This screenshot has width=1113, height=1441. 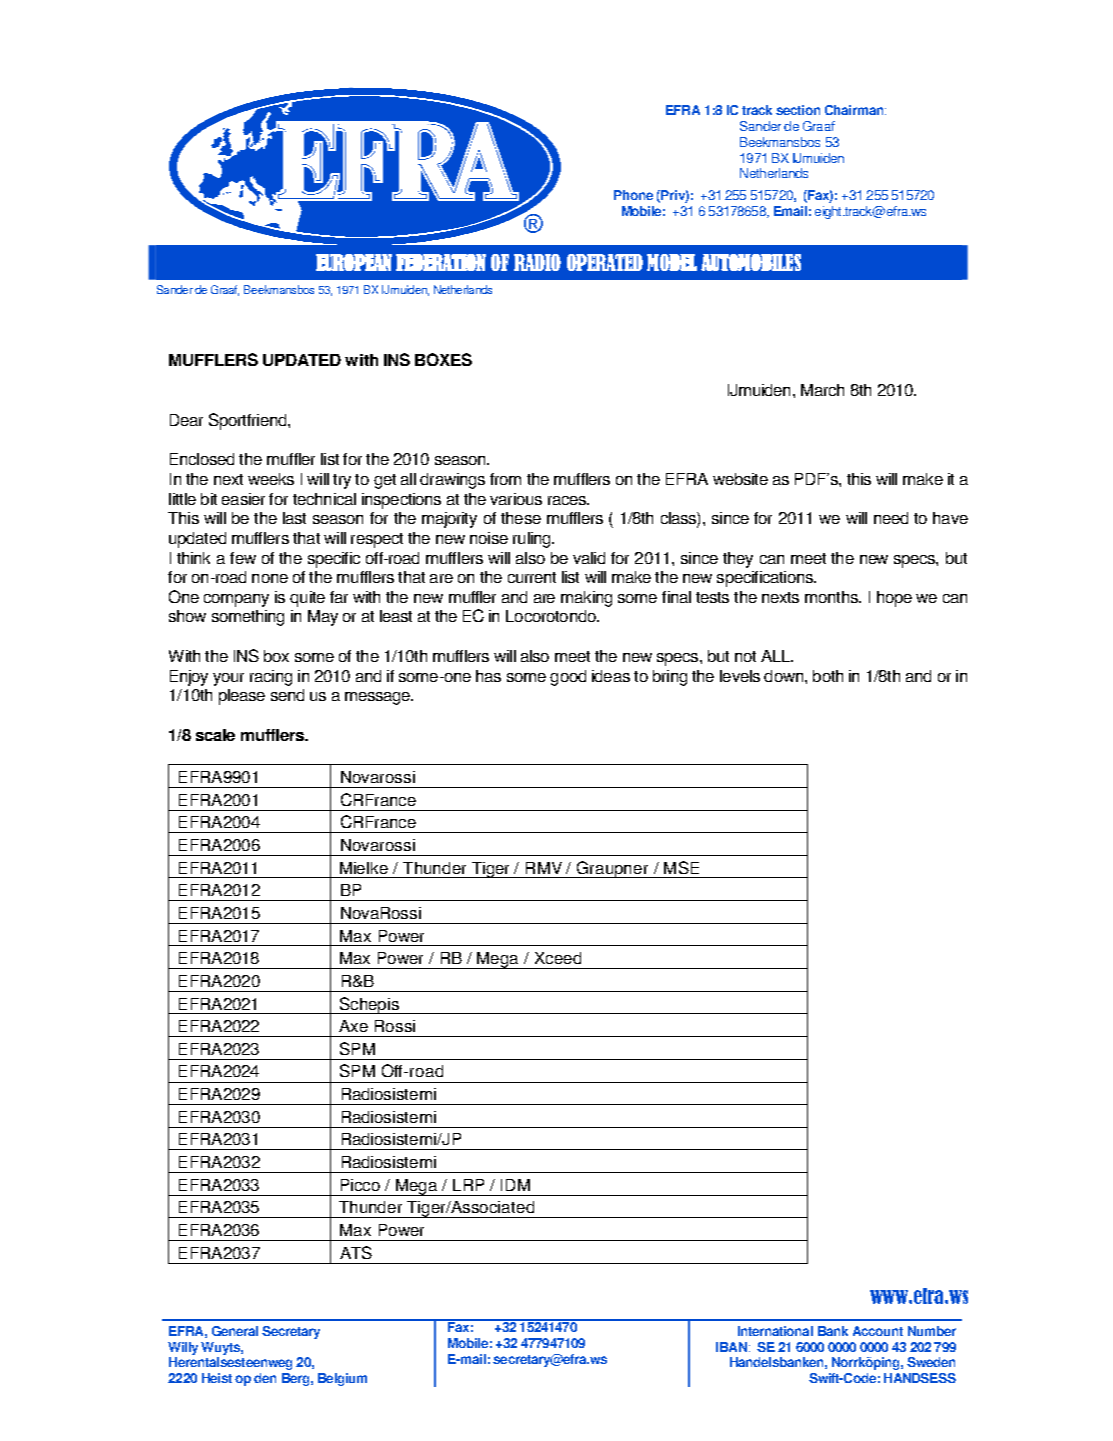 I want to click on LRP, so click(x=468, y=1185).
